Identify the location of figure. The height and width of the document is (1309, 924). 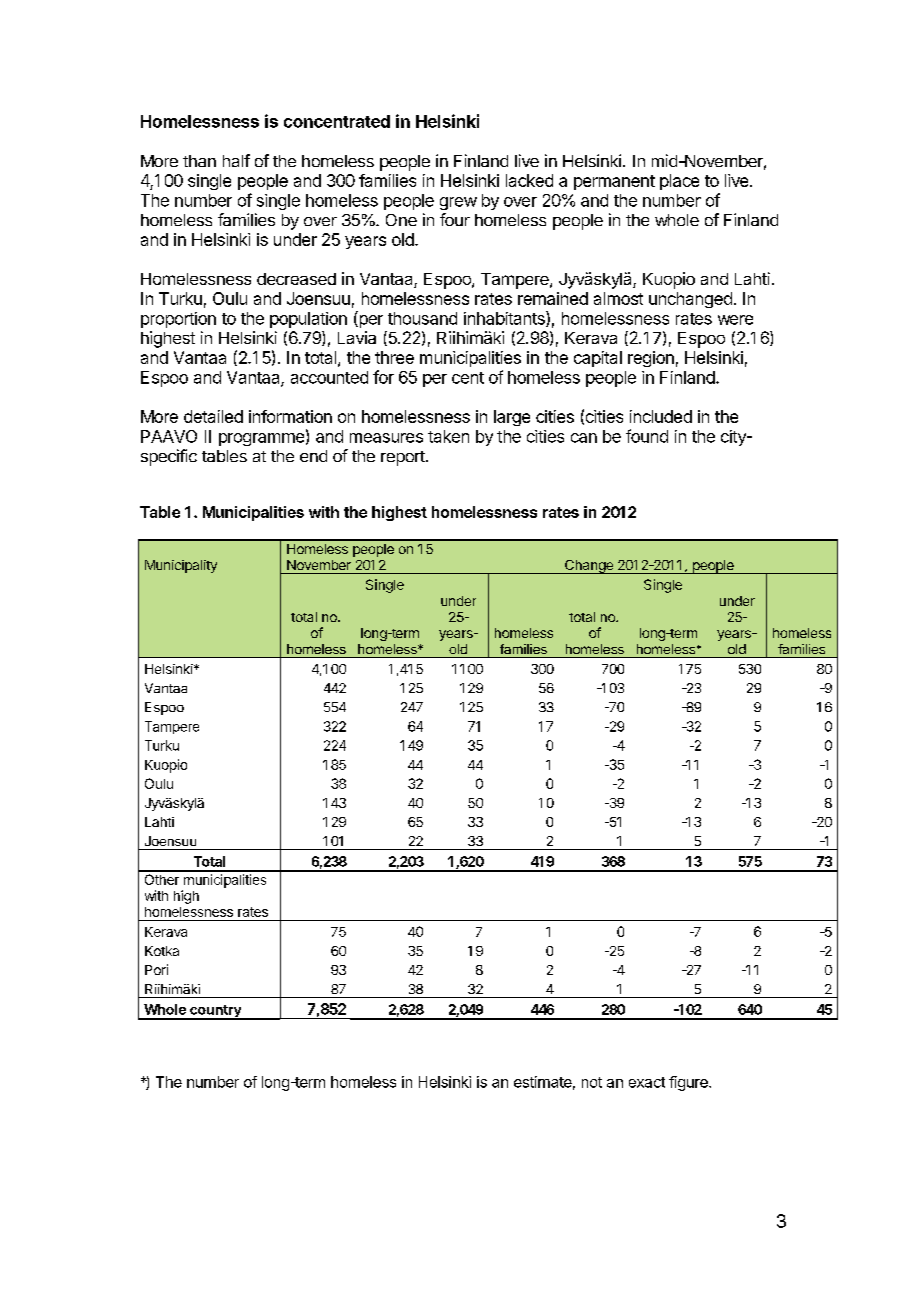
(689, 1083).
